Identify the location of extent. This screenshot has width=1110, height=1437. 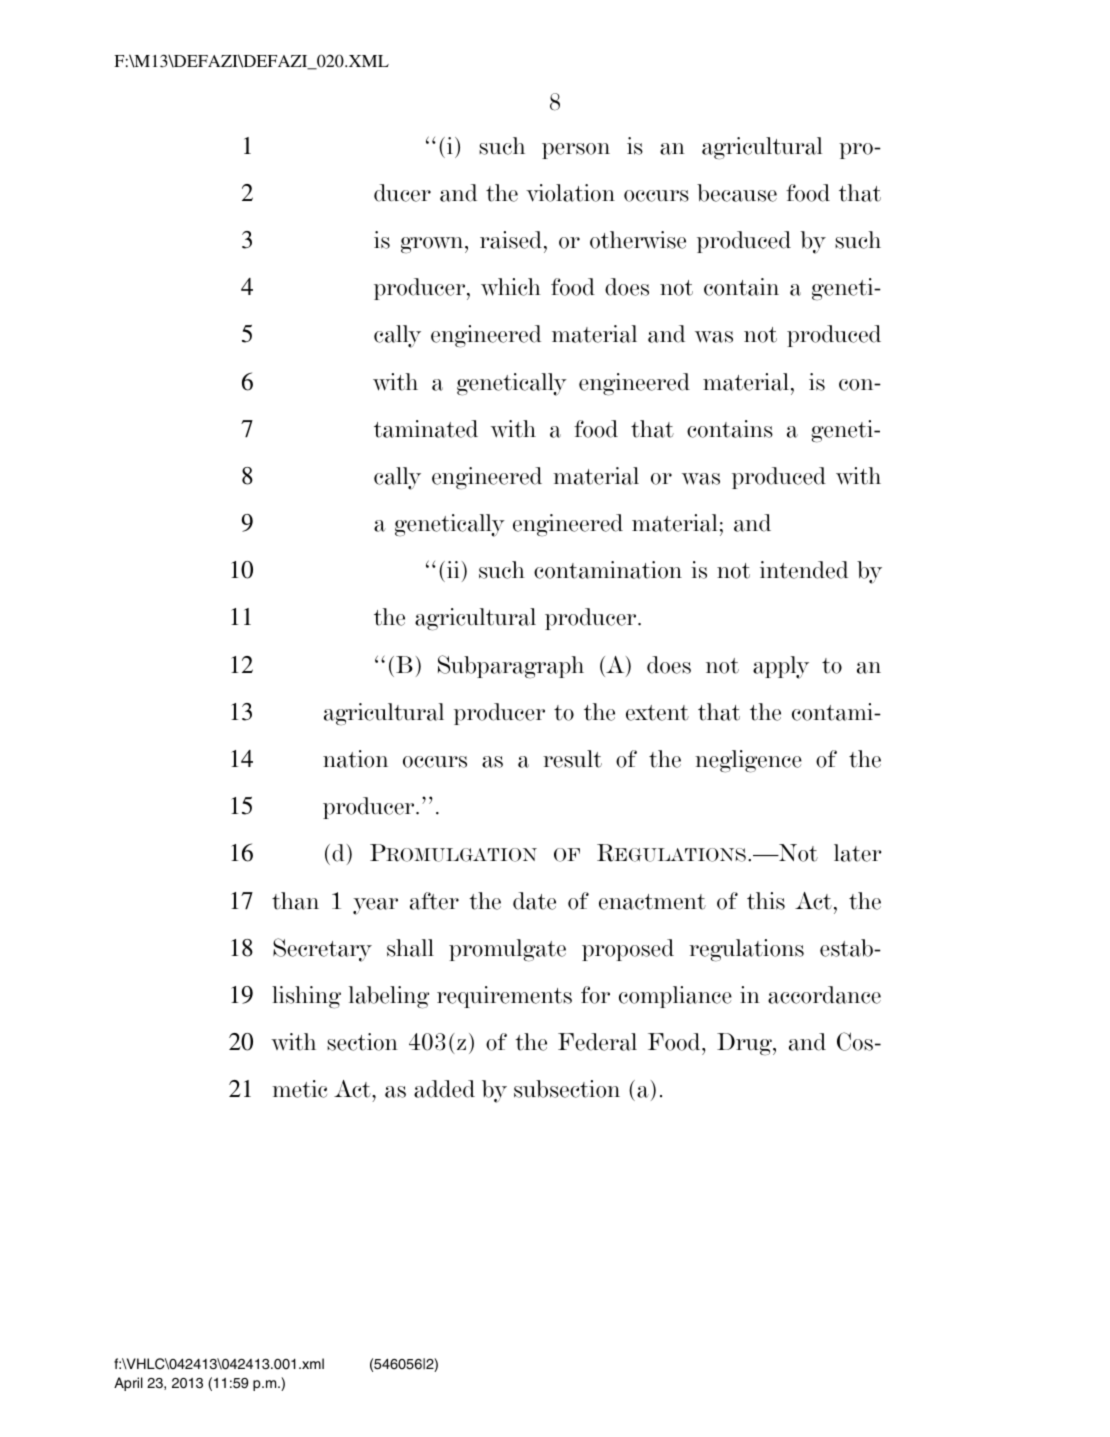
(657, 713).
